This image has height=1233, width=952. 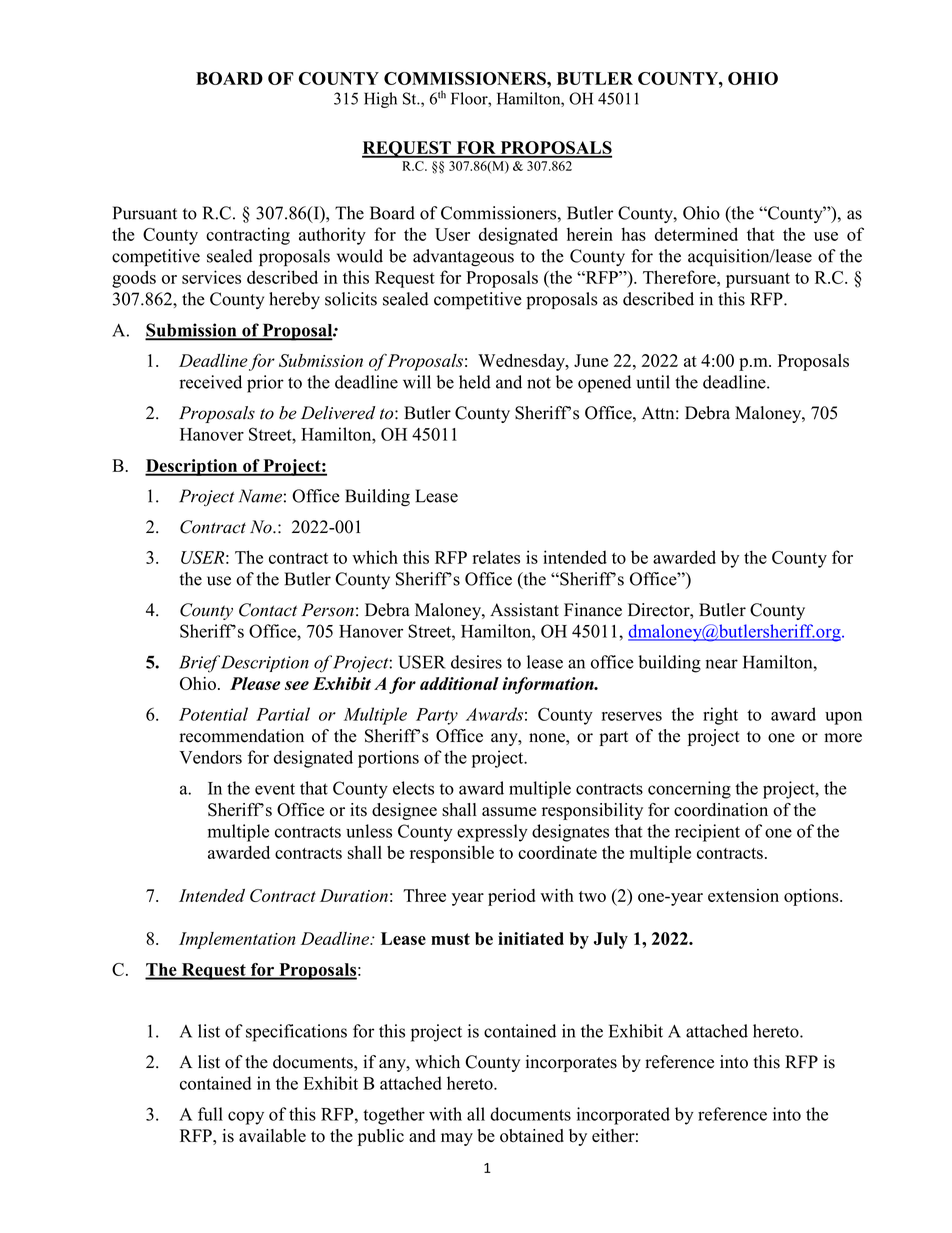 I want to click on herein, so click(x=590, y=234).
